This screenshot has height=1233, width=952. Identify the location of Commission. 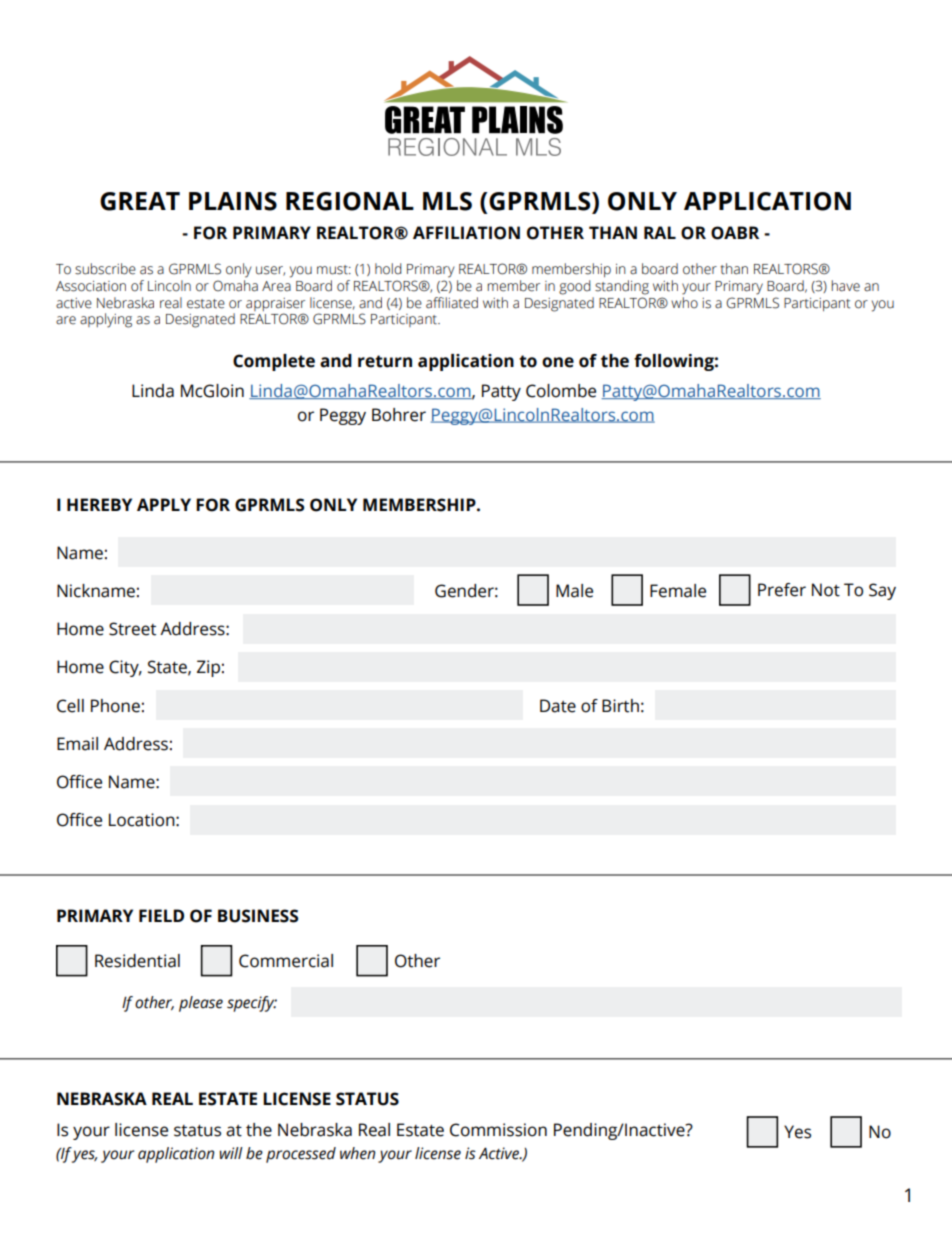
(498, 1130).
